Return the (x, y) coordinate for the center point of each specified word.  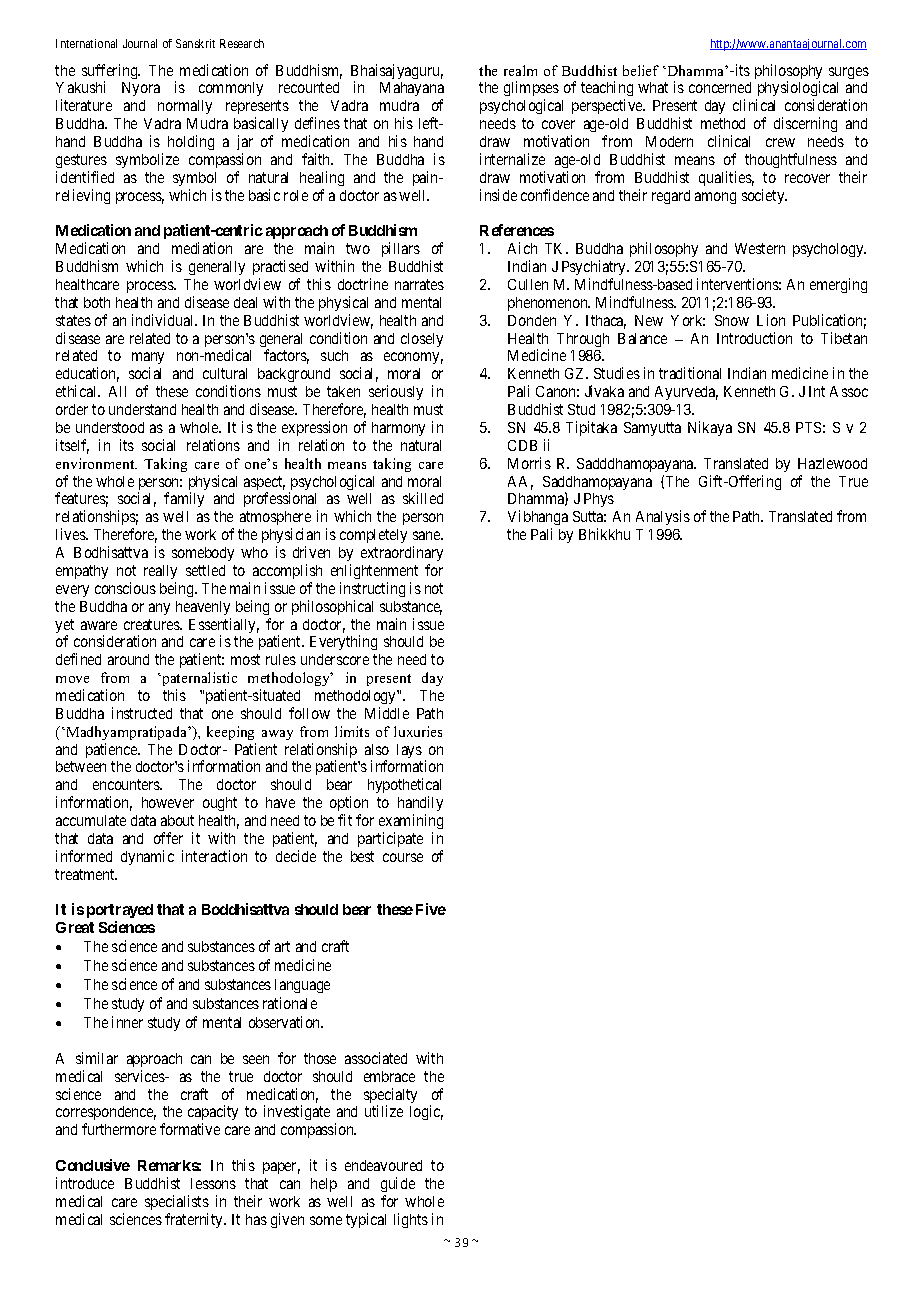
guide (398, 1184)
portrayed (120, 911)
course (403, 857)
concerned (720, 87)
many (148, 360)
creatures (152, 624)
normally (185, 107)
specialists (177, 1202)
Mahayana (412, 91)
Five (431, 909)
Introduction (754, 338)
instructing (372, 589)
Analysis (663, 517)
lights (411, 1220)
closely (422, 340)
